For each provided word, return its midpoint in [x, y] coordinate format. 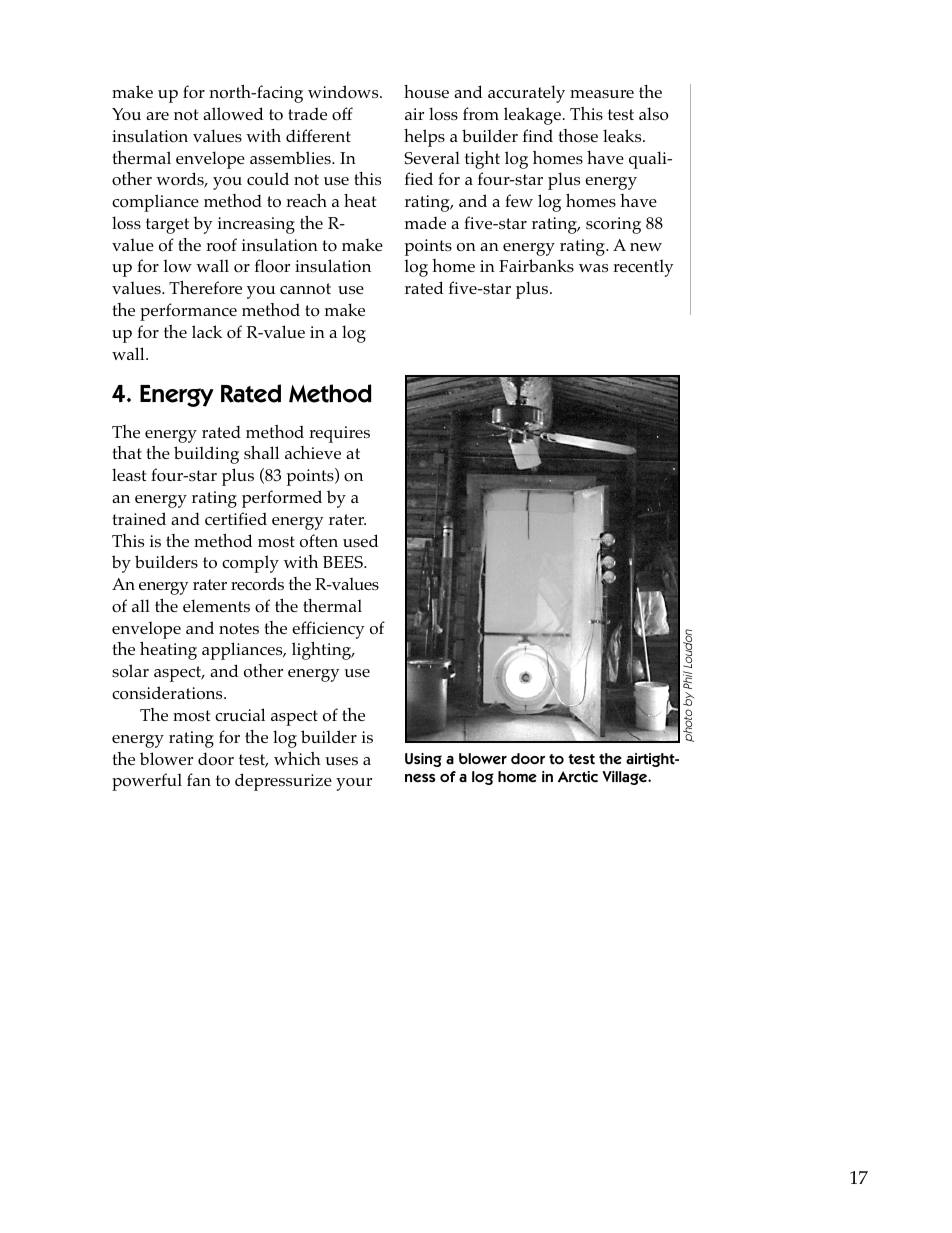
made [425, 222]
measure [602, 94]
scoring [613, 225]
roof [221, 245]
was [593, 268]
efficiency [328, 630]
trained [139, 518]
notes [239, 629]
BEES [344, 562]
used [361, 540]
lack [207, 331]
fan [199, 779]
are [157, 116]
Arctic [578, 777]
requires [339, 434]
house [426, 92]
